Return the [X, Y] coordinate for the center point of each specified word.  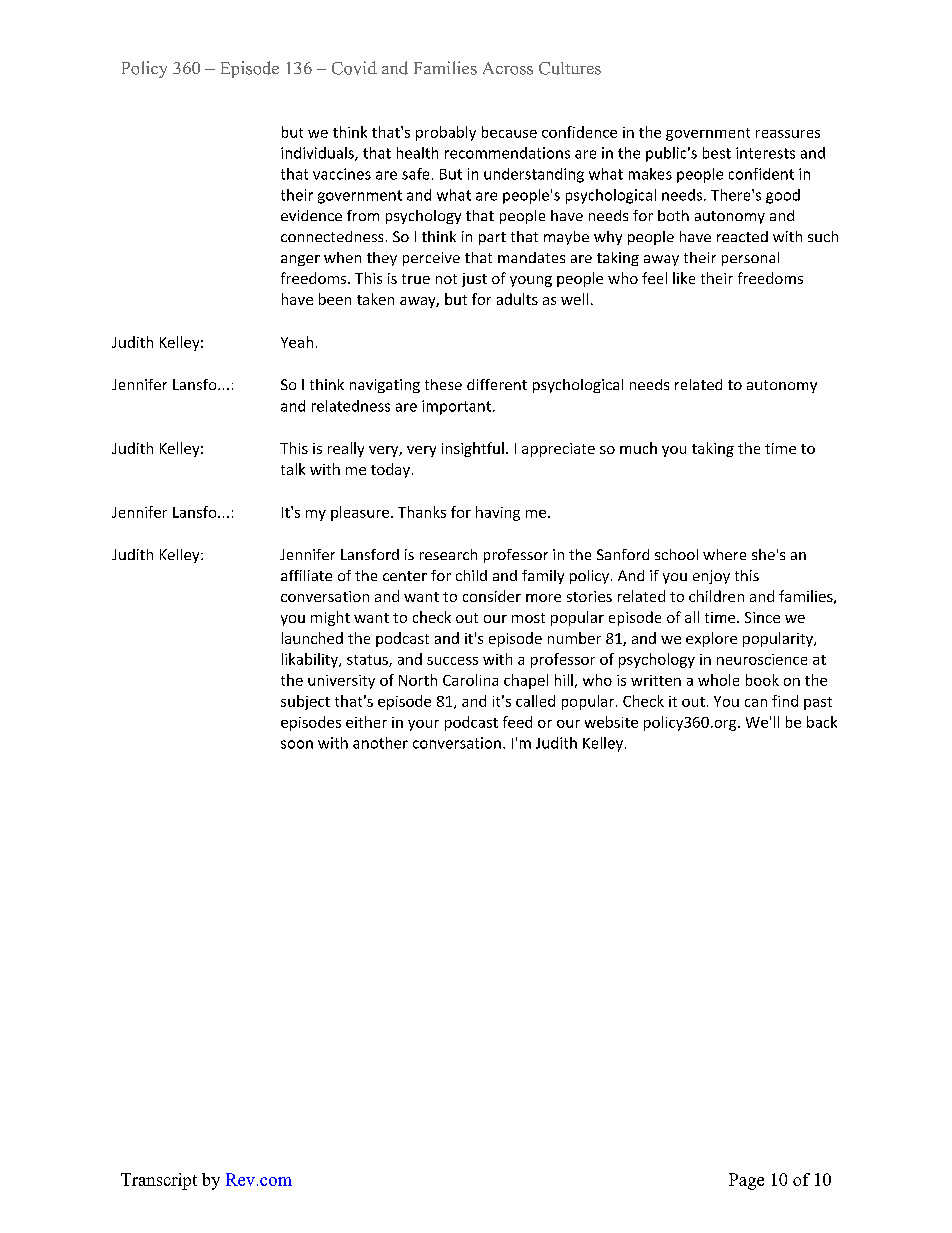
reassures [788, 134]
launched [312, 638]
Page [746, 1181]
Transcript [159, 1181]
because [509, 132]
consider [492, 596]
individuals [318, 154]
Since [762, 617]
